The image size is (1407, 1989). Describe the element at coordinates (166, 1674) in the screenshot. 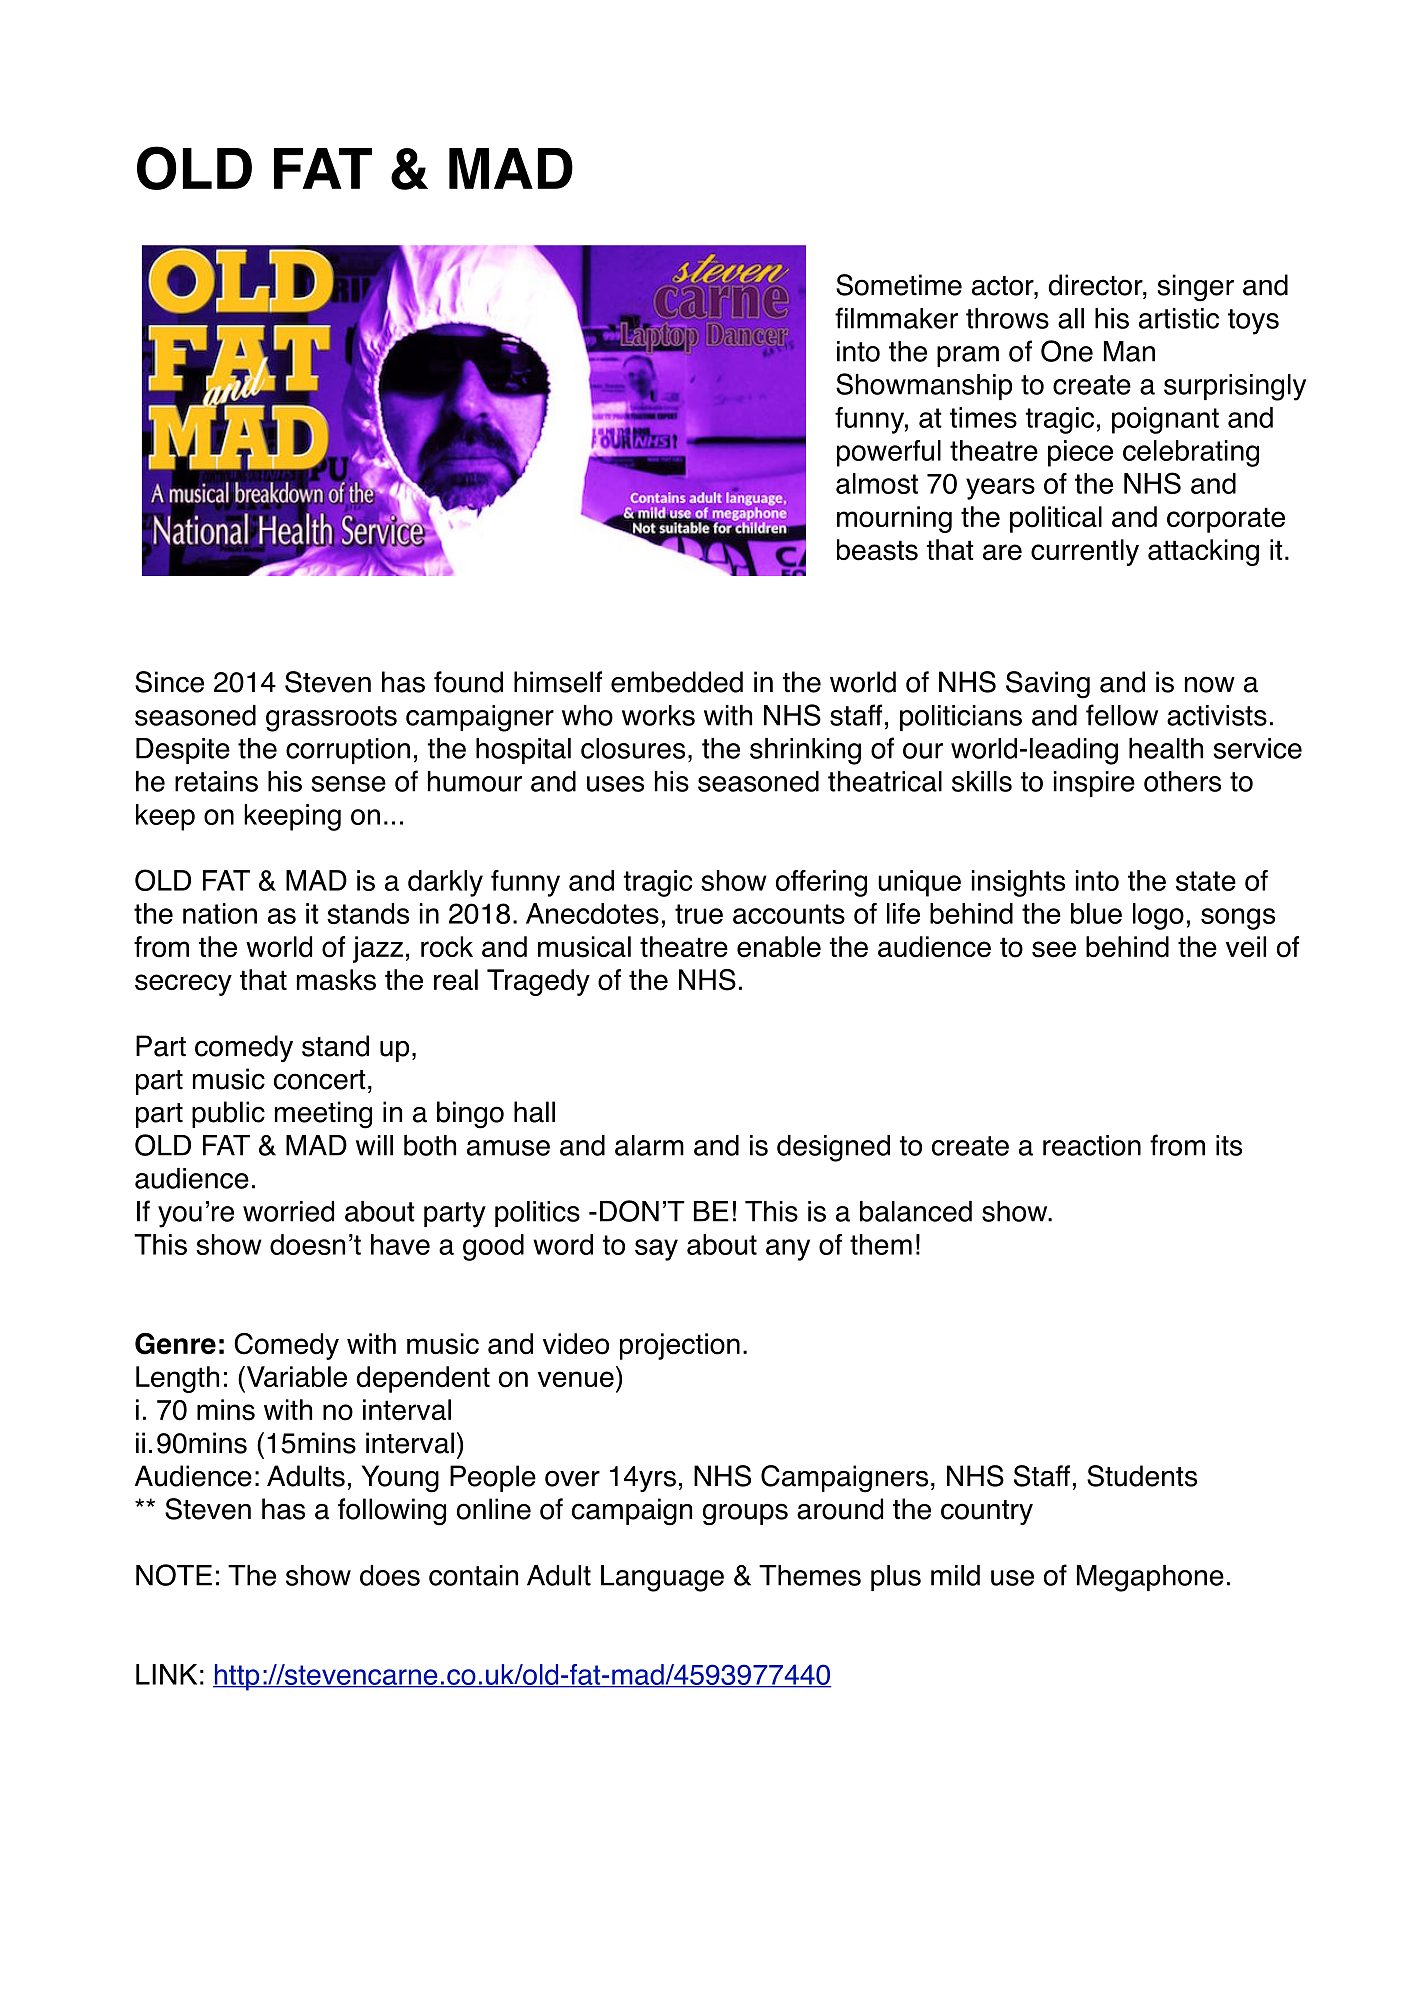

I see `LINK` at that location.
